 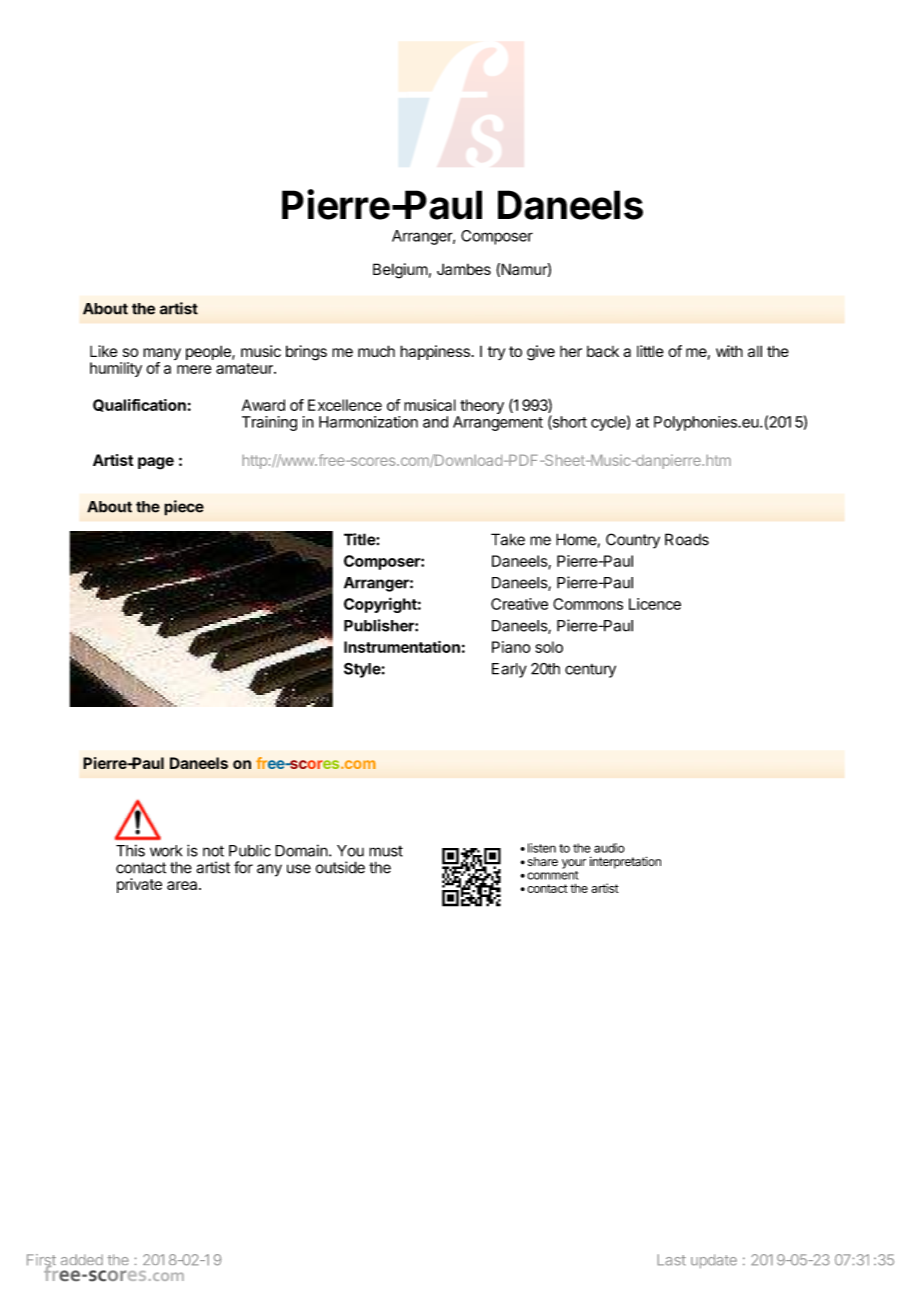 I want to click on Roads, so click(x=687, y=539).
